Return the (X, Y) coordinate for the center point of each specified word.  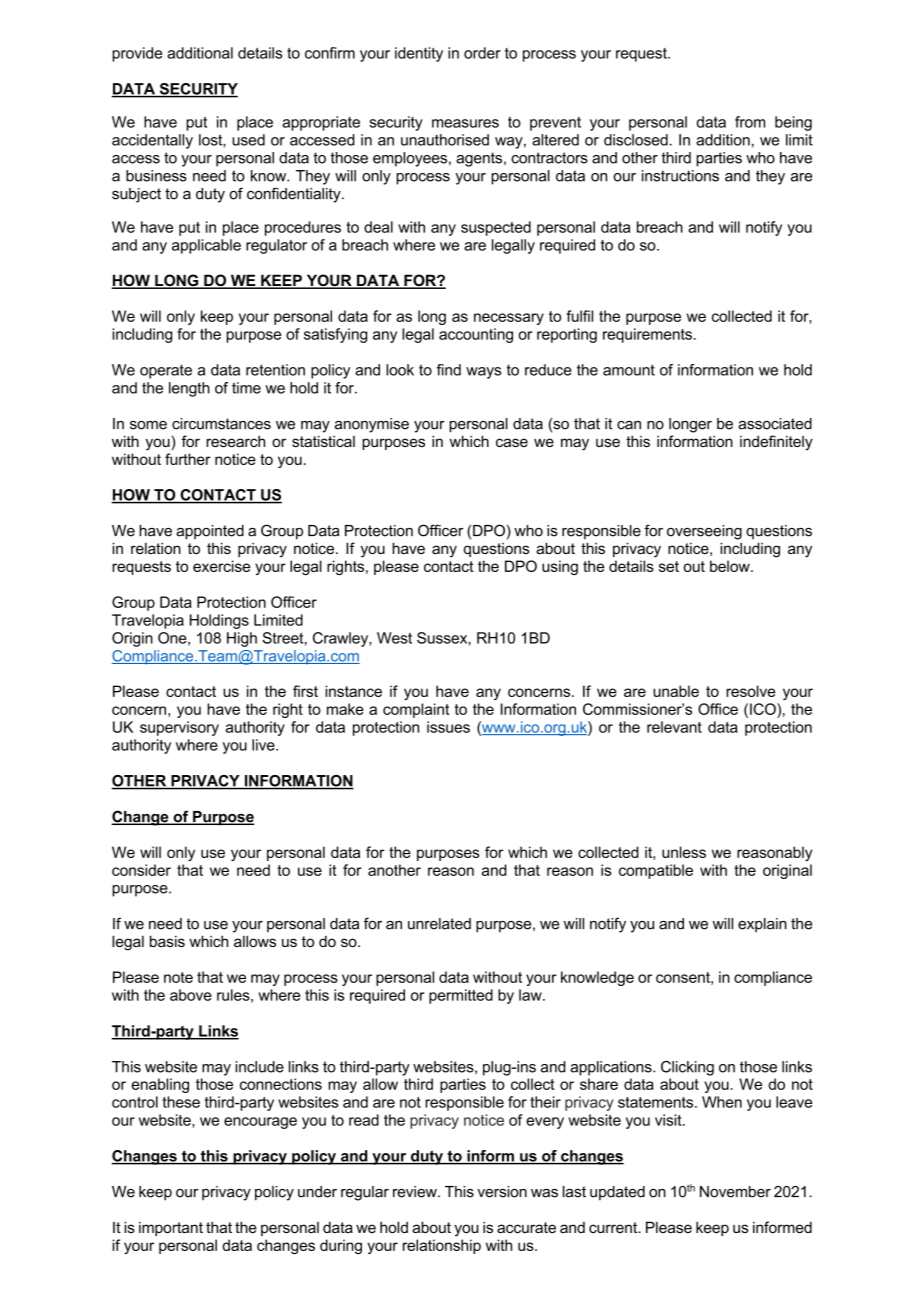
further (188, 459)
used (248, 140)
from (750, 122)
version (502, 1192)
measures (465, 123)
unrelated (439, 924)
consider (141, 870)
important (171, 1229)
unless (684, 852)
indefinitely (776, 443)
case (512, 442)
